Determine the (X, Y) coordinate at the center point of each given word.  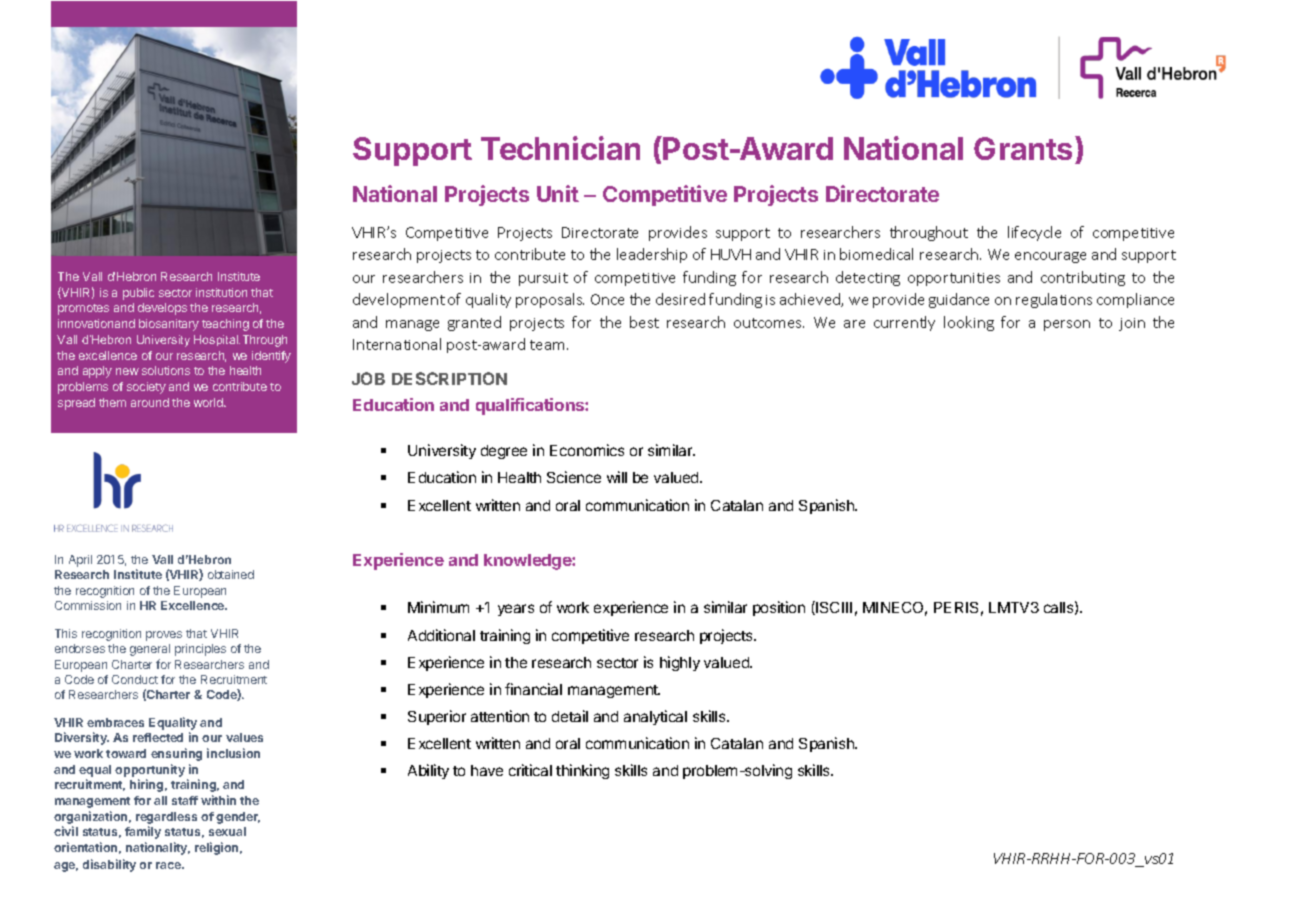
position (779, 608)
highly (680, 663)
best (644, 322)
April (80, 561)
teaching (225, 325)
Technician (560, 148)
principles (200, 650)
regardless (166, 819)
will (617, 477)
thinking (582, 771)
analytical (655, 717)
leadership (652, 255)
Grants (1025, 150)
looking (969, 323)
